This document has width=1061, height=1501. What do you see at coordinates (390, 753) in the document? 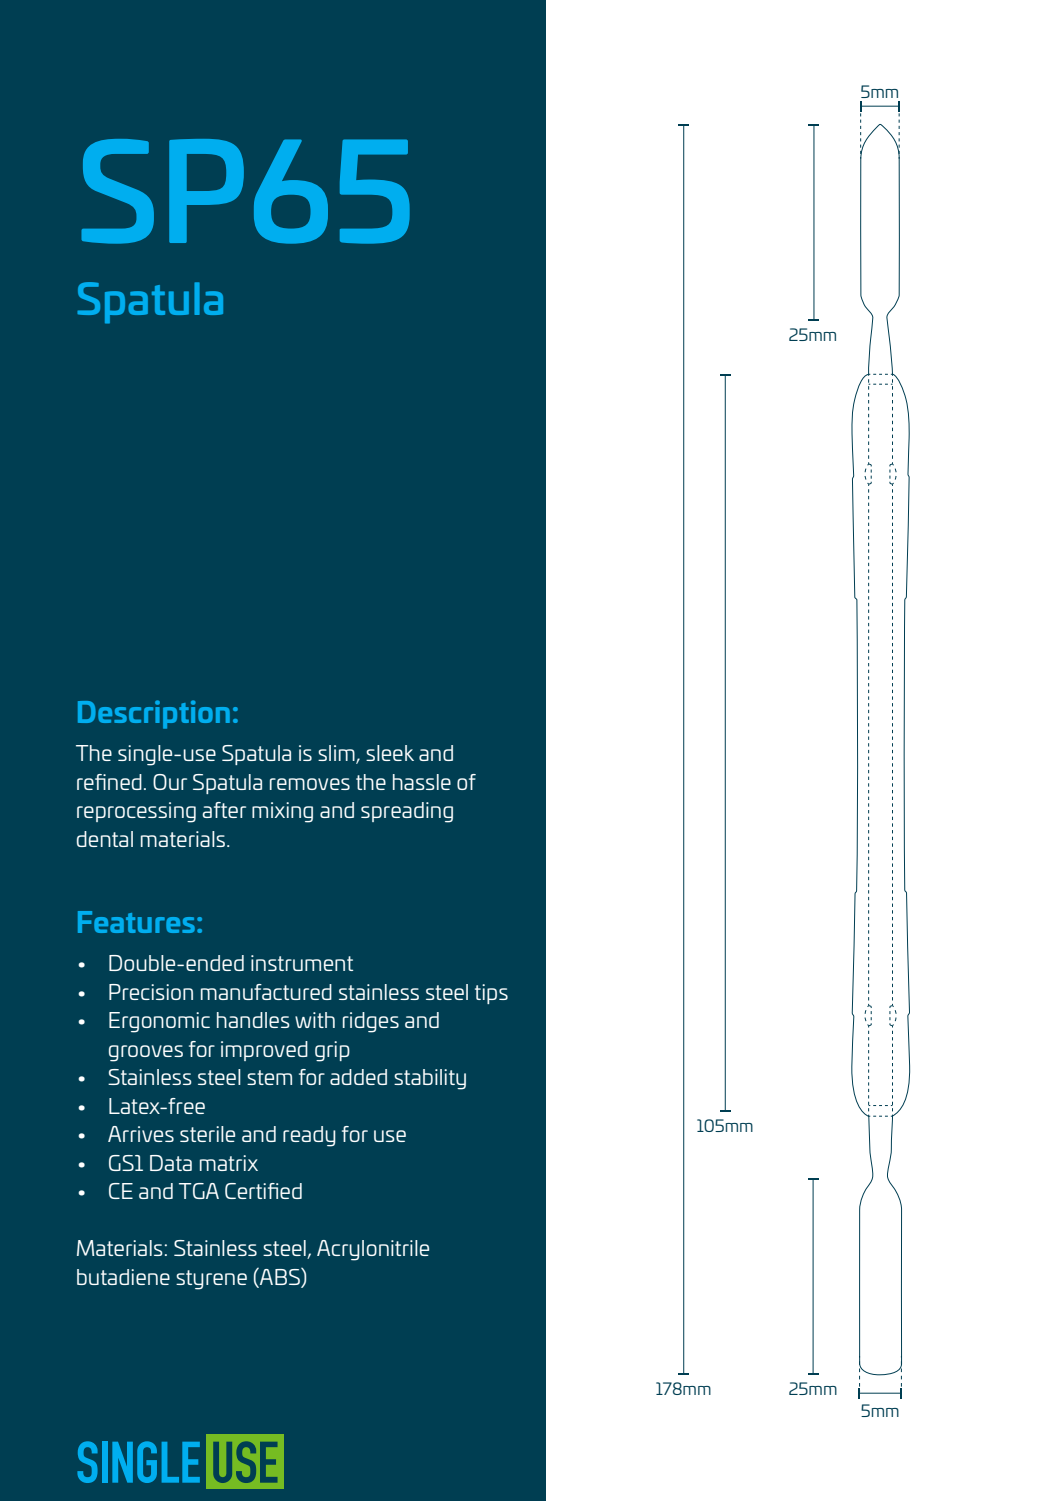
I see `sleek` at bounding box center [390, 753].
